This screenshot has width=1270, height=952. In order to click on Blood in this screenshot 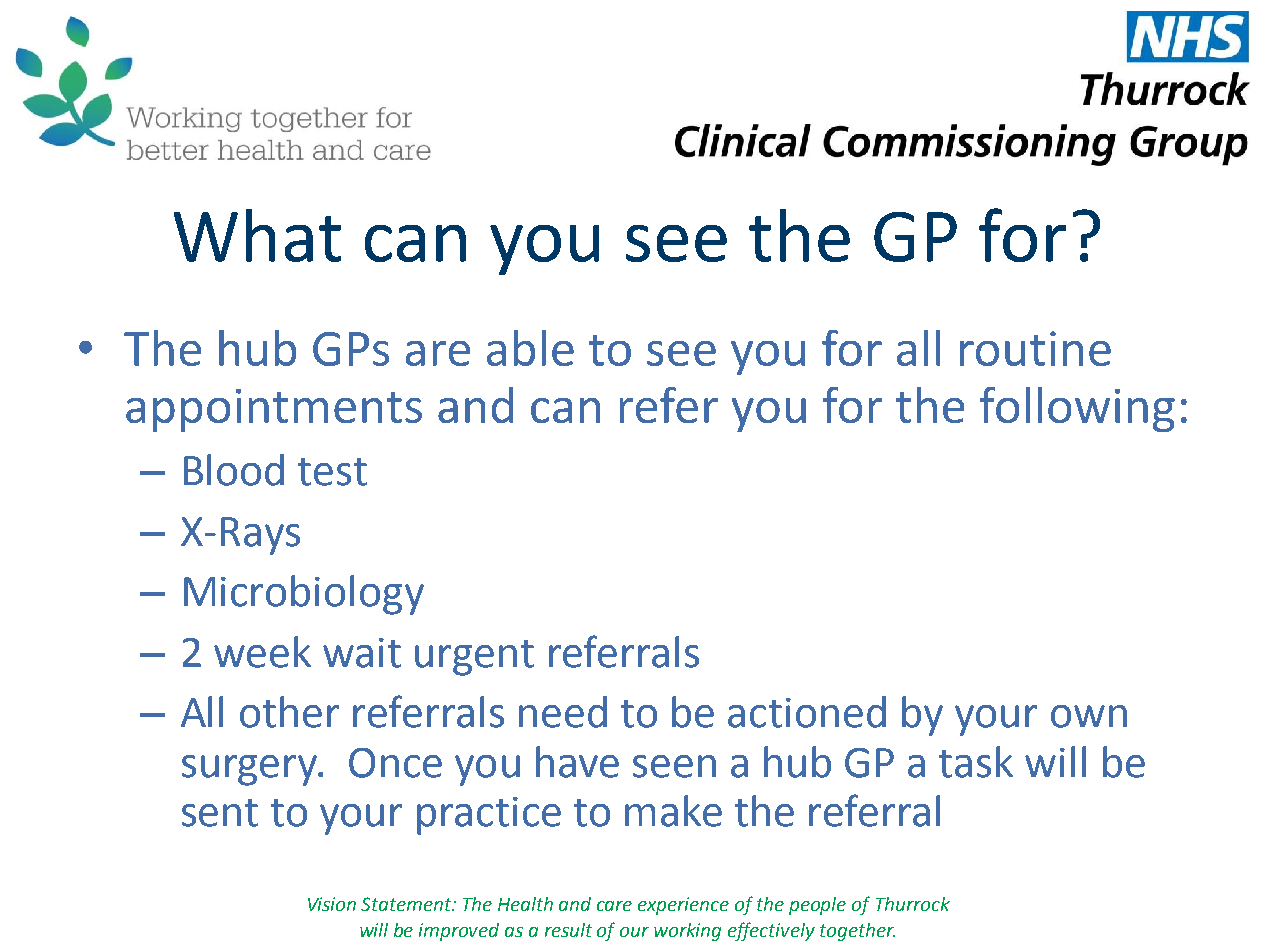, I will do `click(234, 470)`.
